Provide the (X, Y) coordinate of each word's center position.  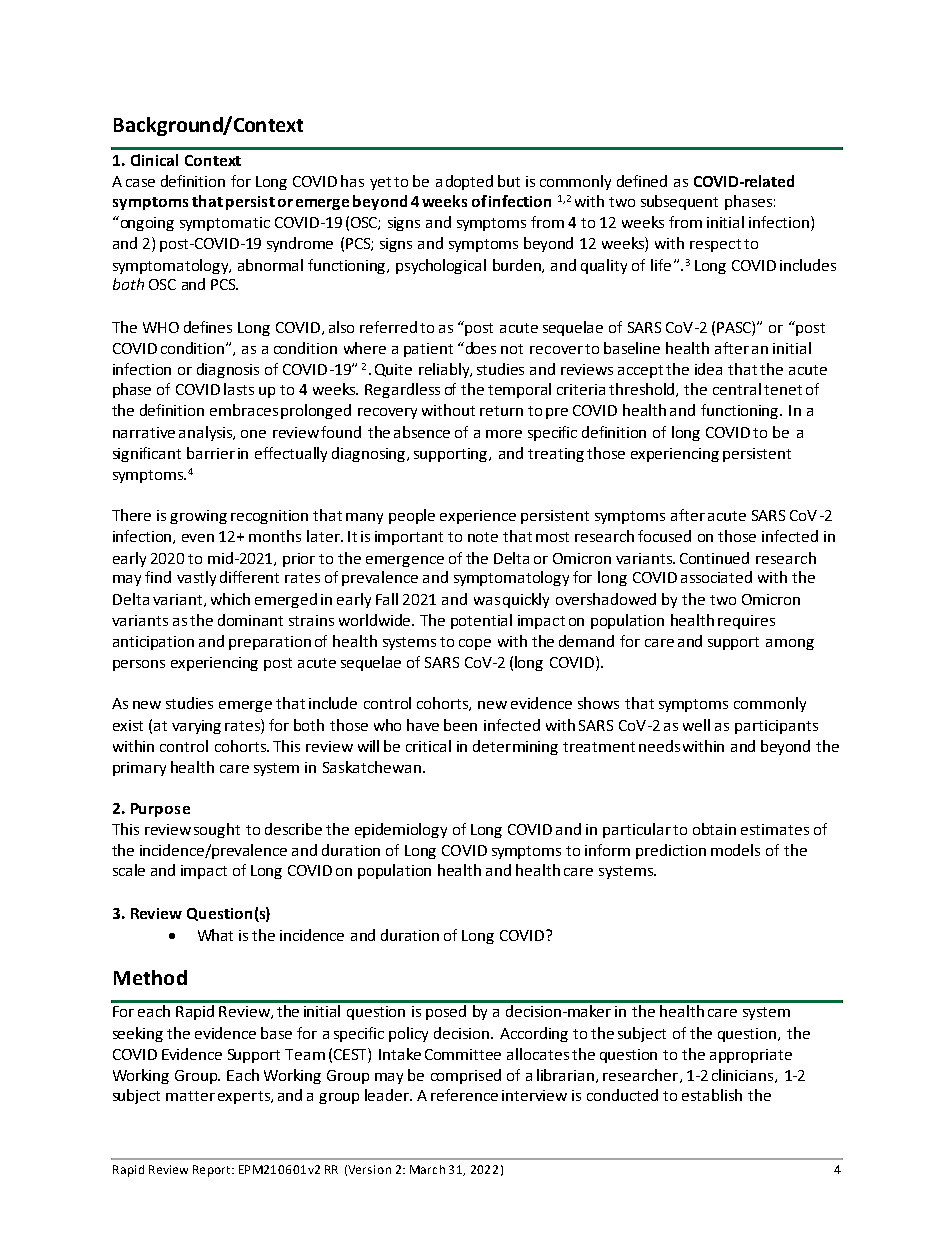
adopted (464, 182)
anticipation (153, 643)
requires (746, 622)
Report (213, 1171)
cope (475, 644)
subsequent (679, 202)
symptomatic (225, 224)
